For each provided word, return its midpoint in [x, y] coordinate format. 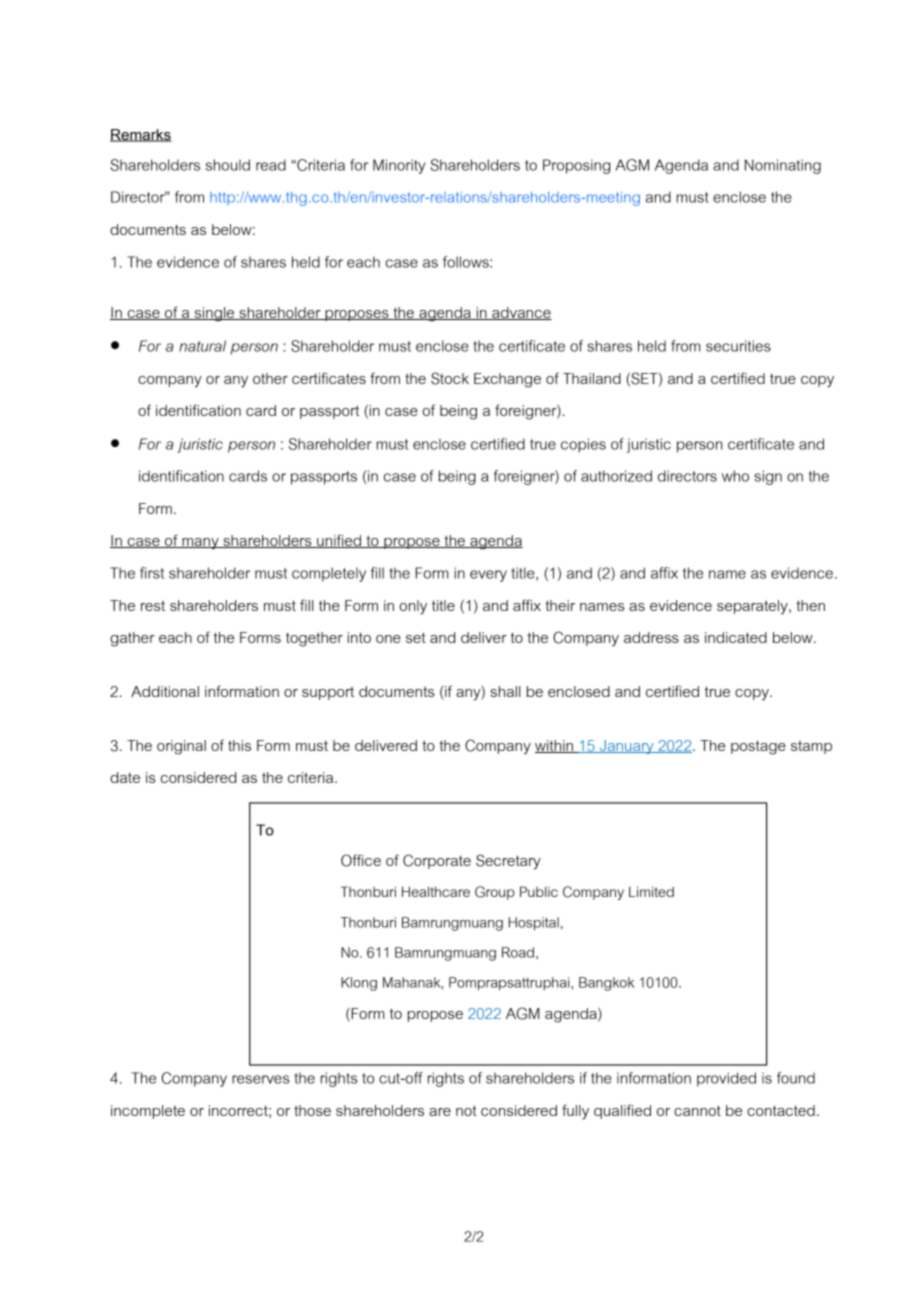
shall [505, 691]
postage [758, 747]
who [735, 476]
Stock [450, 378]
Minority [399, 166]
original [181, 747]
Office [361, 860]
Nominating [783, 166]
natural [202, 346]
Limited [651, 891]
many [200, 543]
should [228, 165]
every [488, 576]
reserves [261, 1079]
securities [738, 346]
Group [495, 893]
